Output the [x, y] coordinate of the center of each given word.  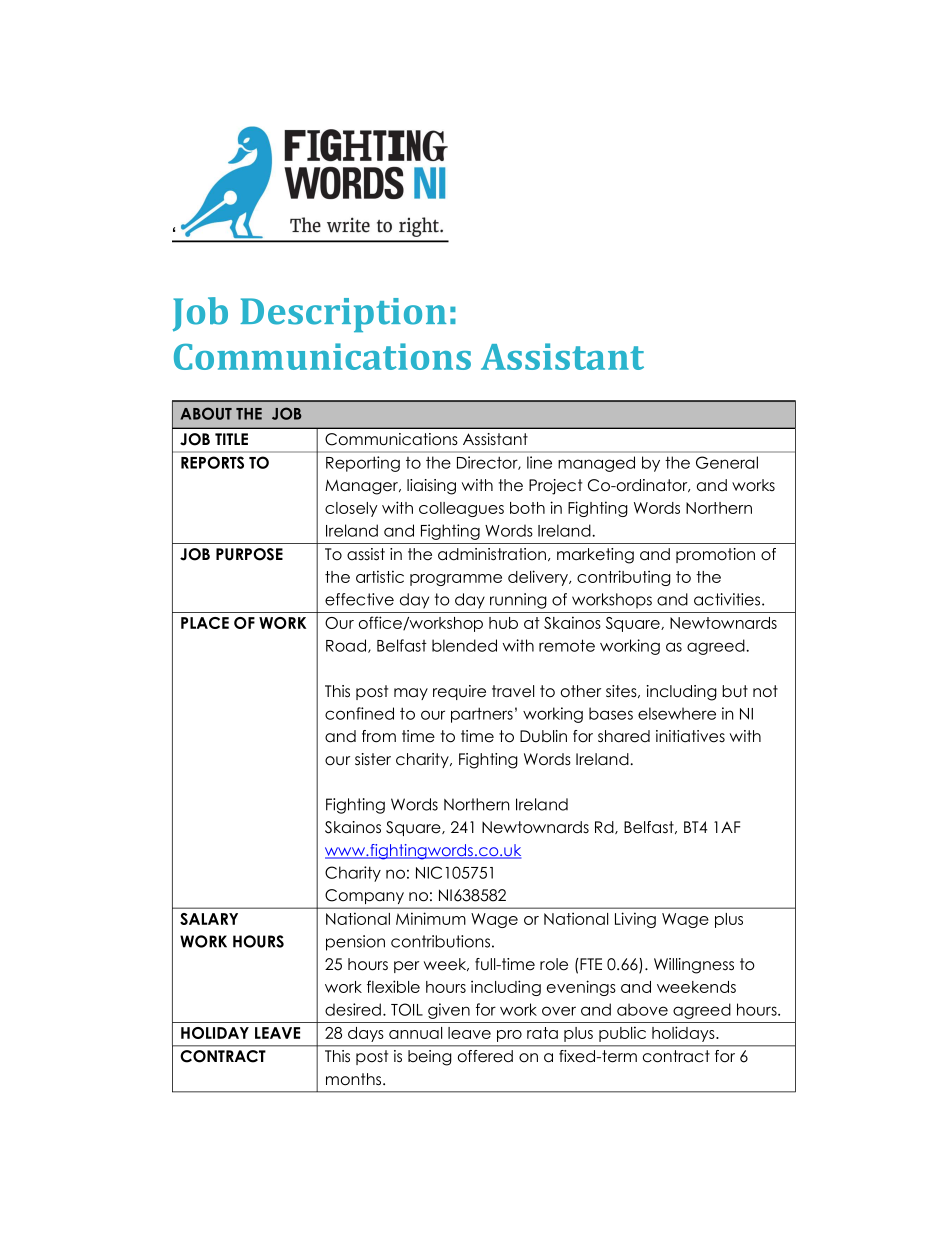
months [355, 1079]
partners [482, 715]
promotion [715, 555]
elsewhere [677, 713]
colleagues [461, 509]
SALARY [209, 919]
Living [635, 920]
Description [343, 315]
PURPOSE [249, 554]
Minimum [431, 918]
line [539, 462]
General [727, 462]
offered [485, 1056]
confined [359, 713]
